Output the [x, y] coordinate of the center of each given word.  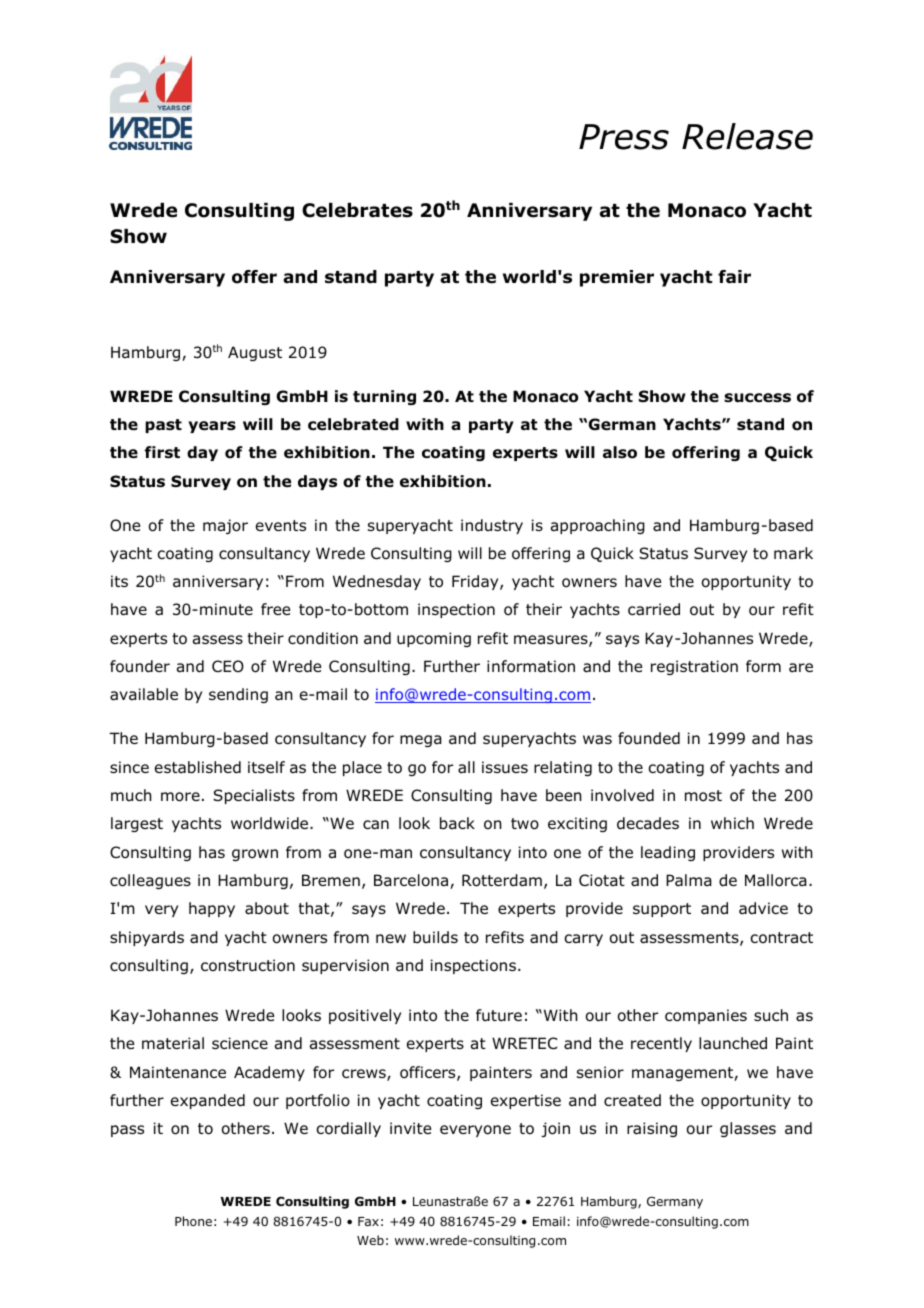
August [255, 353]
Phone [193, 1221]
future [499, 1015]
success [757, 398]
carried [654, 609]
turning [384, 397]
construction [248, 965]
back [457, 823]
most [703, 796]
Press [624, 137]
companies [706, 1016]
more [180, 797]
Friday [476, 582]
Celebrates [357, 210]
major [225, 526]
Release [747, 136]
